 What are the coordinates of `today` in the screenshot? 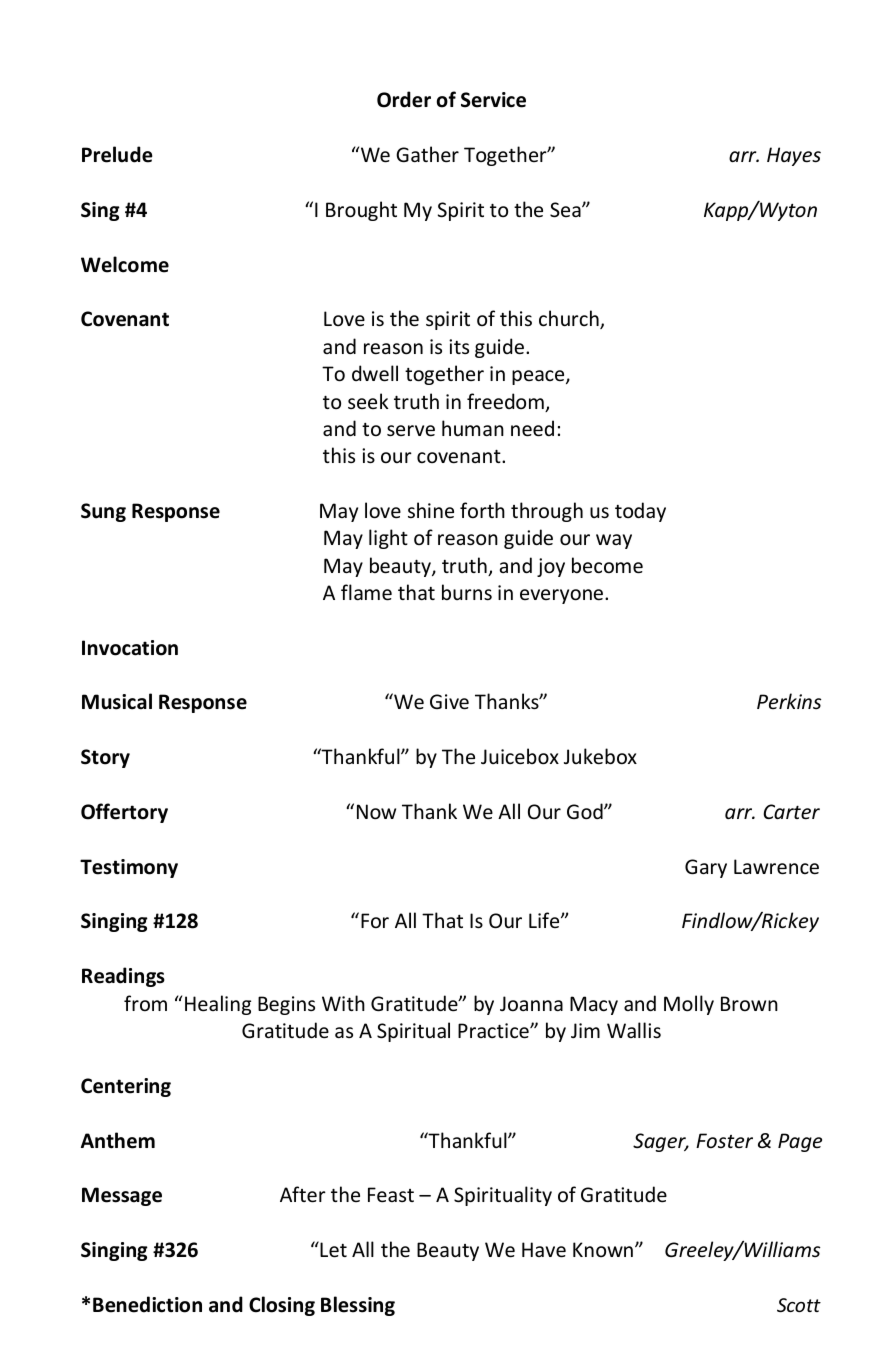 It's located at (640, 512).
